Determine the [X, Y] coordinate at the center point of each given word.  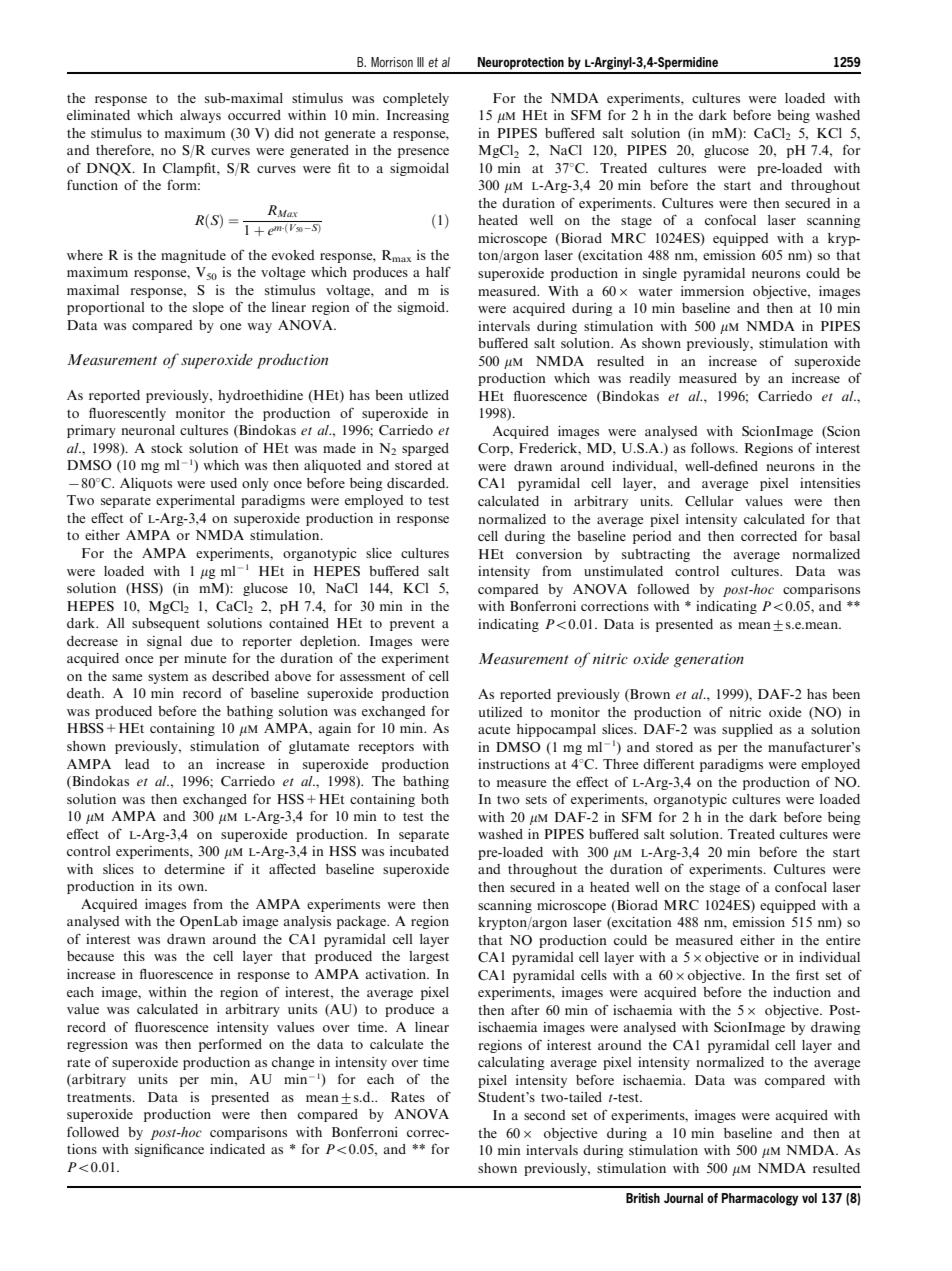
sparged [425, 449]
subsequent [166, 624]
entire [843, 940]
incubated [419, 851]
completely [416, 99]
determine [194, 869]
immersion [712, 291]
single [660, 274]
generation [709, 660]
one [231, 326]
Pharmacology [760, 1199]
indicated [237, 1149]
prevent [412, 625]
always [200, 116]
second [545, 1115]
